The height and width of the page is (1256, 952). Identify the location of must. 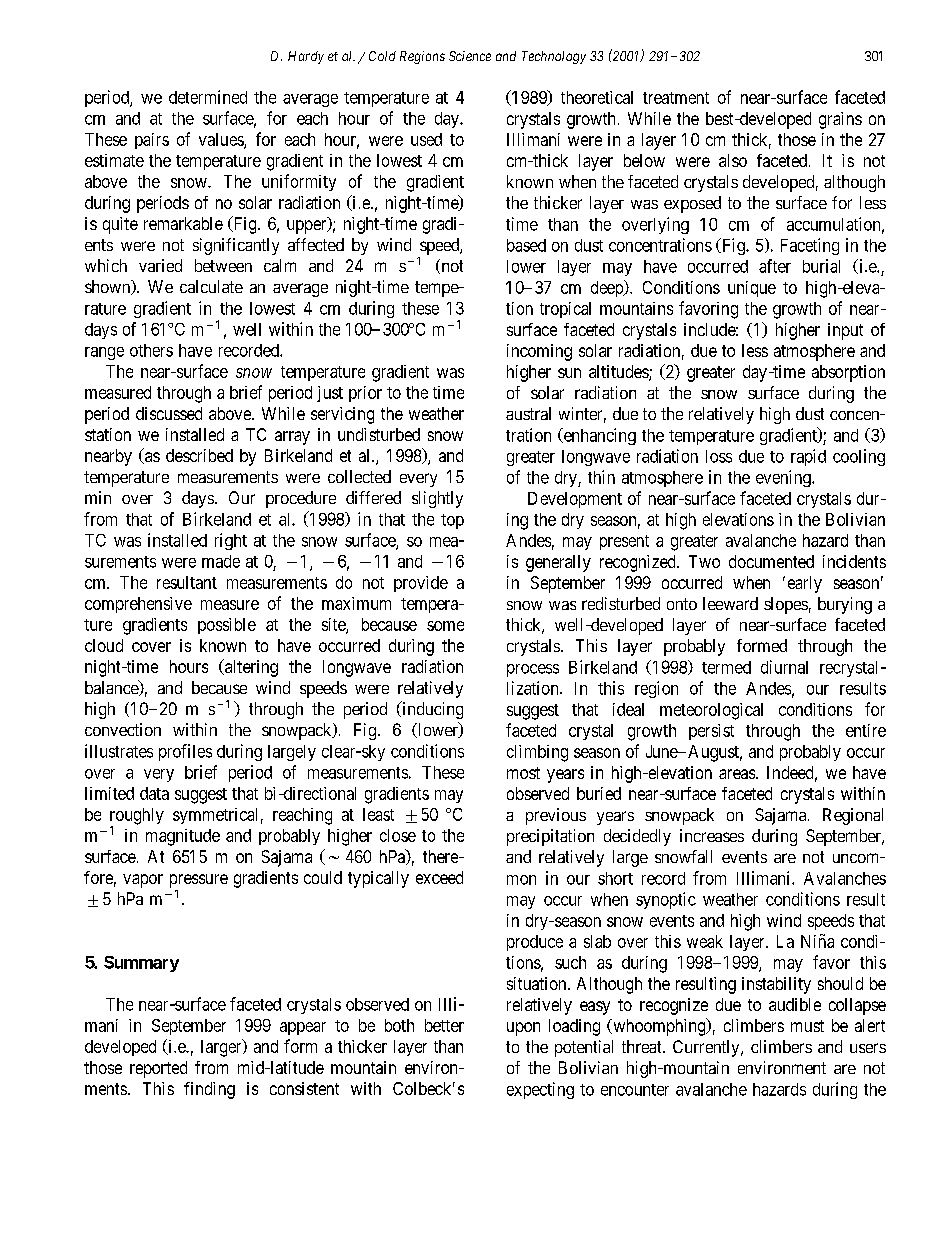
(807, 1026).
